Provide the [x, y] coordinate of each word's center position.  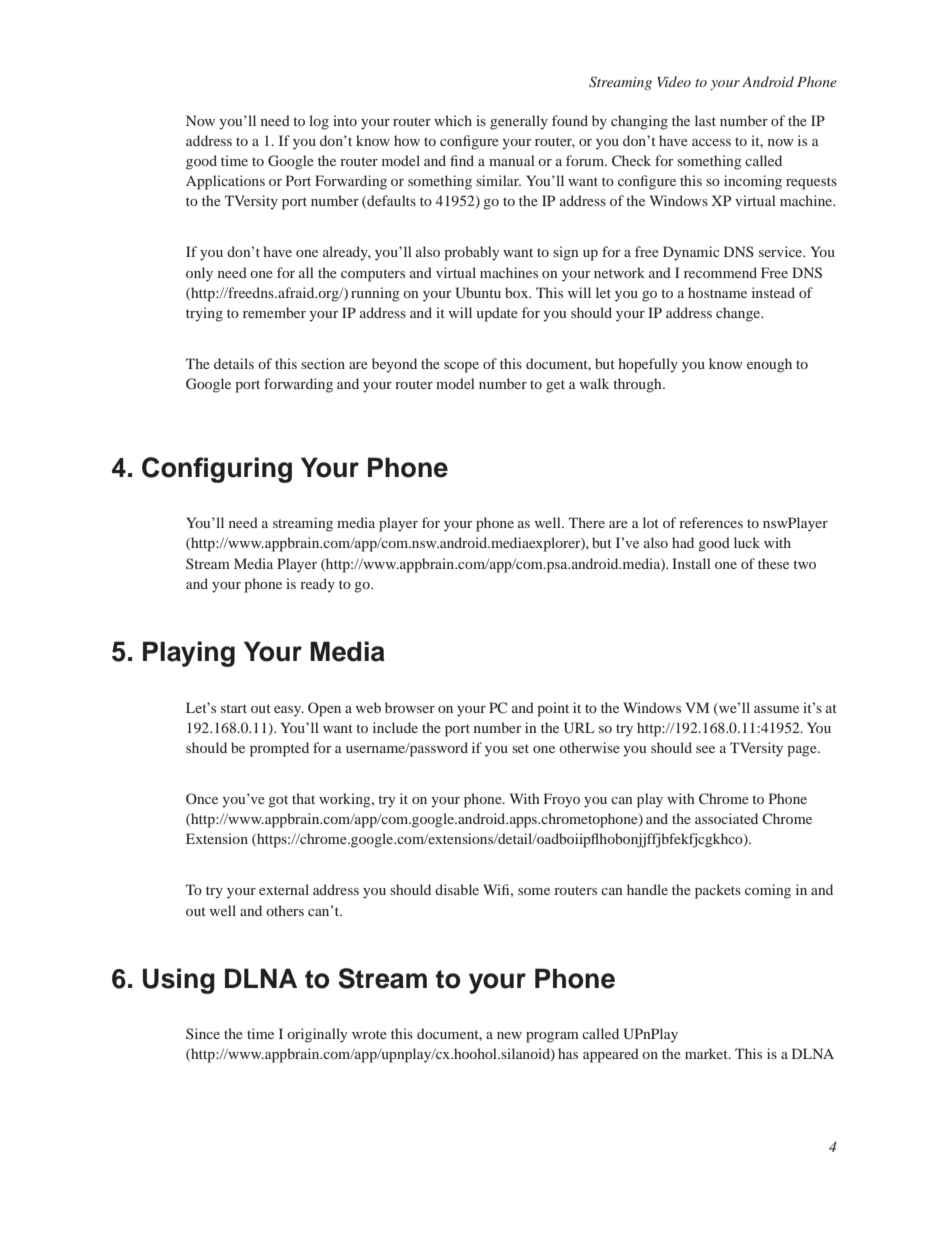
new [509, 1035]
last [705, 120]
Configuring [217, 470]
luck [747, 542]
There [587, 522]
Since [203, 1033]
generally [519, 122]
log [319, 122]
